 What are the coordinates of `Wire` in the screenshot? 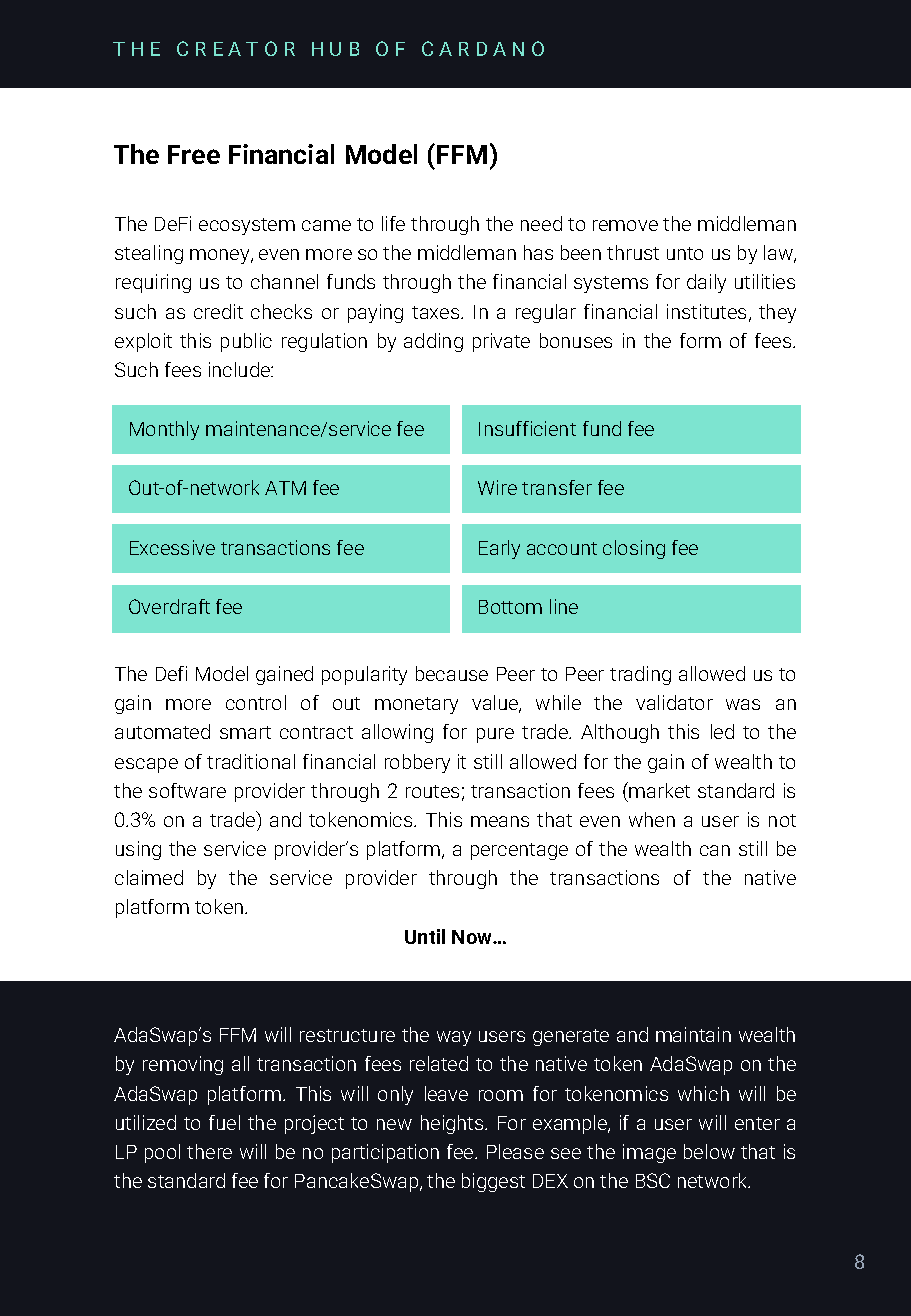 It's located at (497, 487).
